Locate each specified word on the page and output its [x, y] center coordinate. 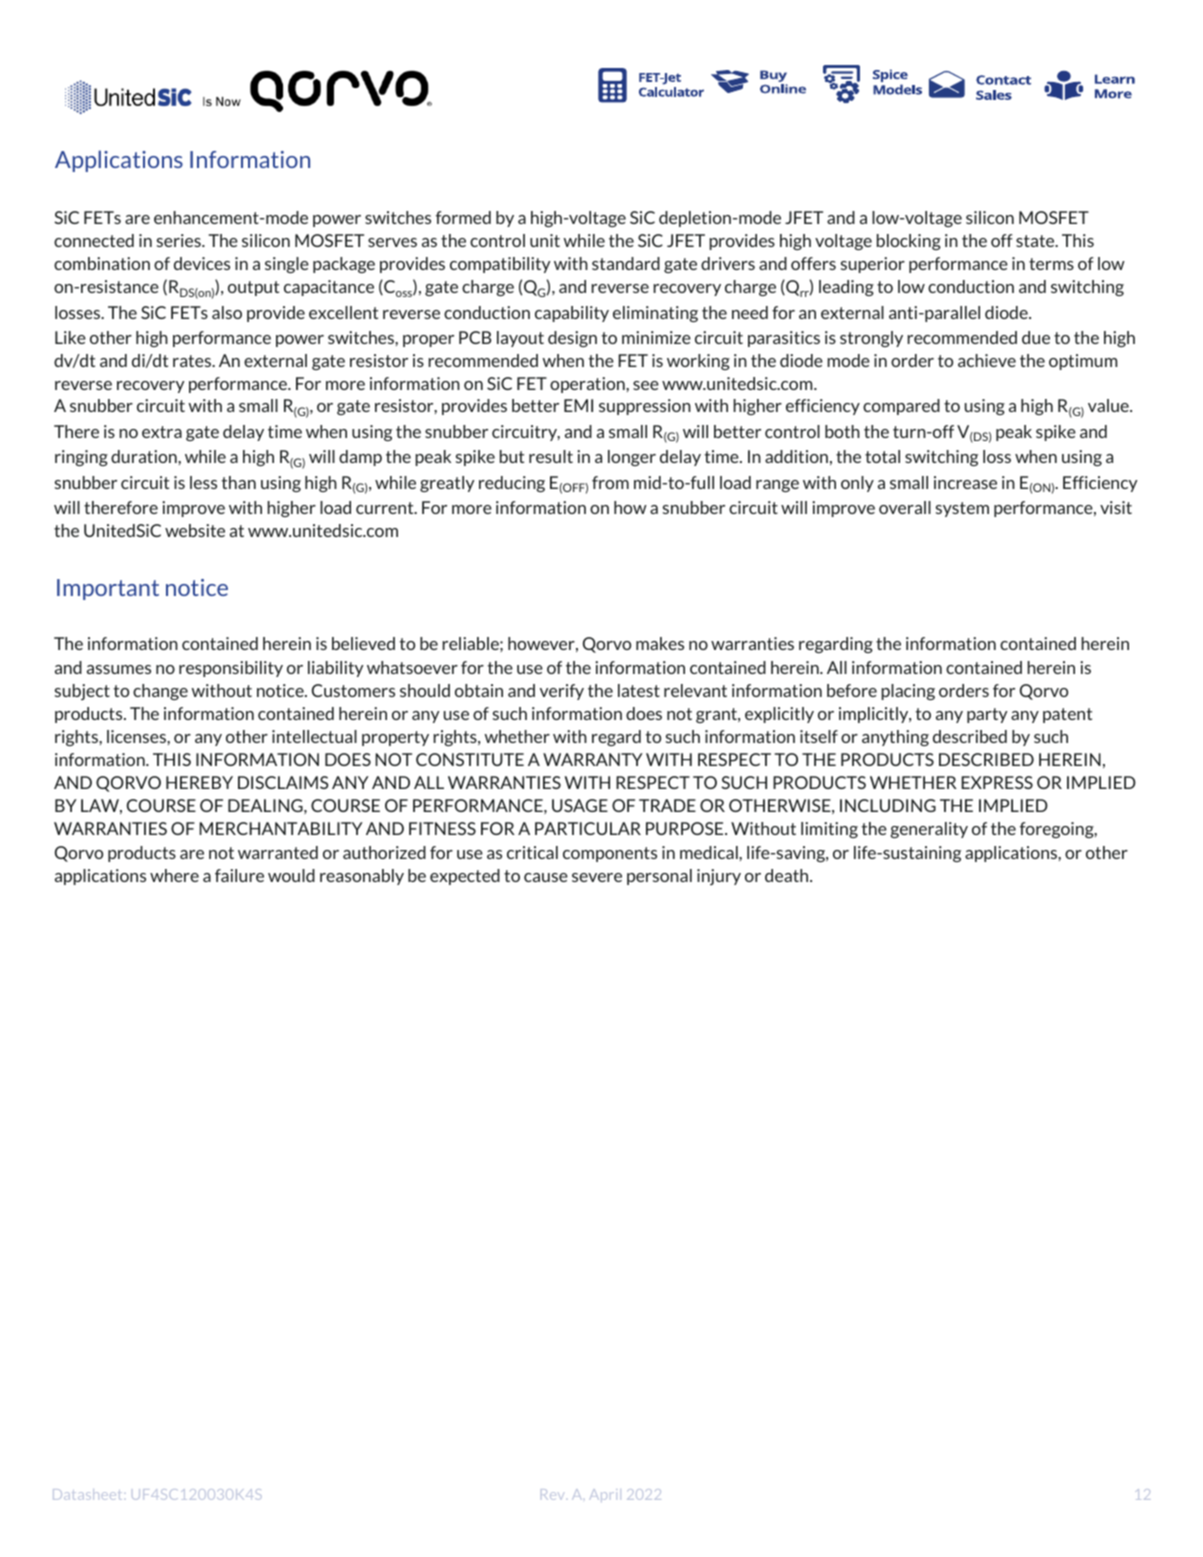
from [610, 482]
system [962, 509]
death [788, 875]
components [610, 854]
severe [597, 877]
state [1036, 241]
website [195, 530]
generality [929, 830]
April [605, 1495]
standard [626, 263]
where [174, 875]
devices [202, 263]
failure [239, 875]
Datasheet [87, 1494]
